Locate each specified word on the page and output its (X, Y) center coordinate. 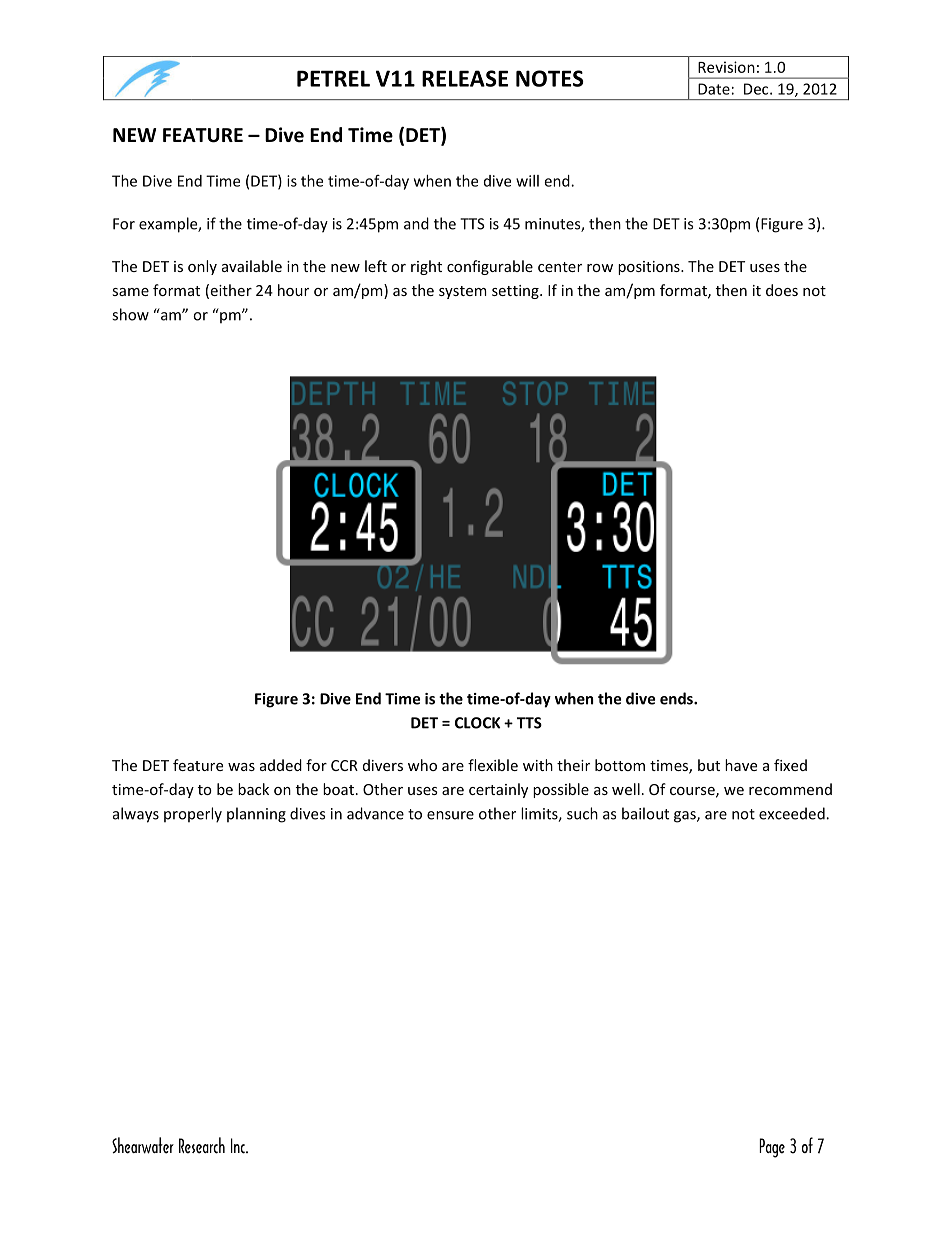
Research (202, 1145)
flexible (493, 765)
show (130, 314)
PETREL (333, 78)
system (463, 292)
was (241, 767)
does (782, 290)
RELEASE (465, 78)
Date (714, 89)
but (709, 765)
